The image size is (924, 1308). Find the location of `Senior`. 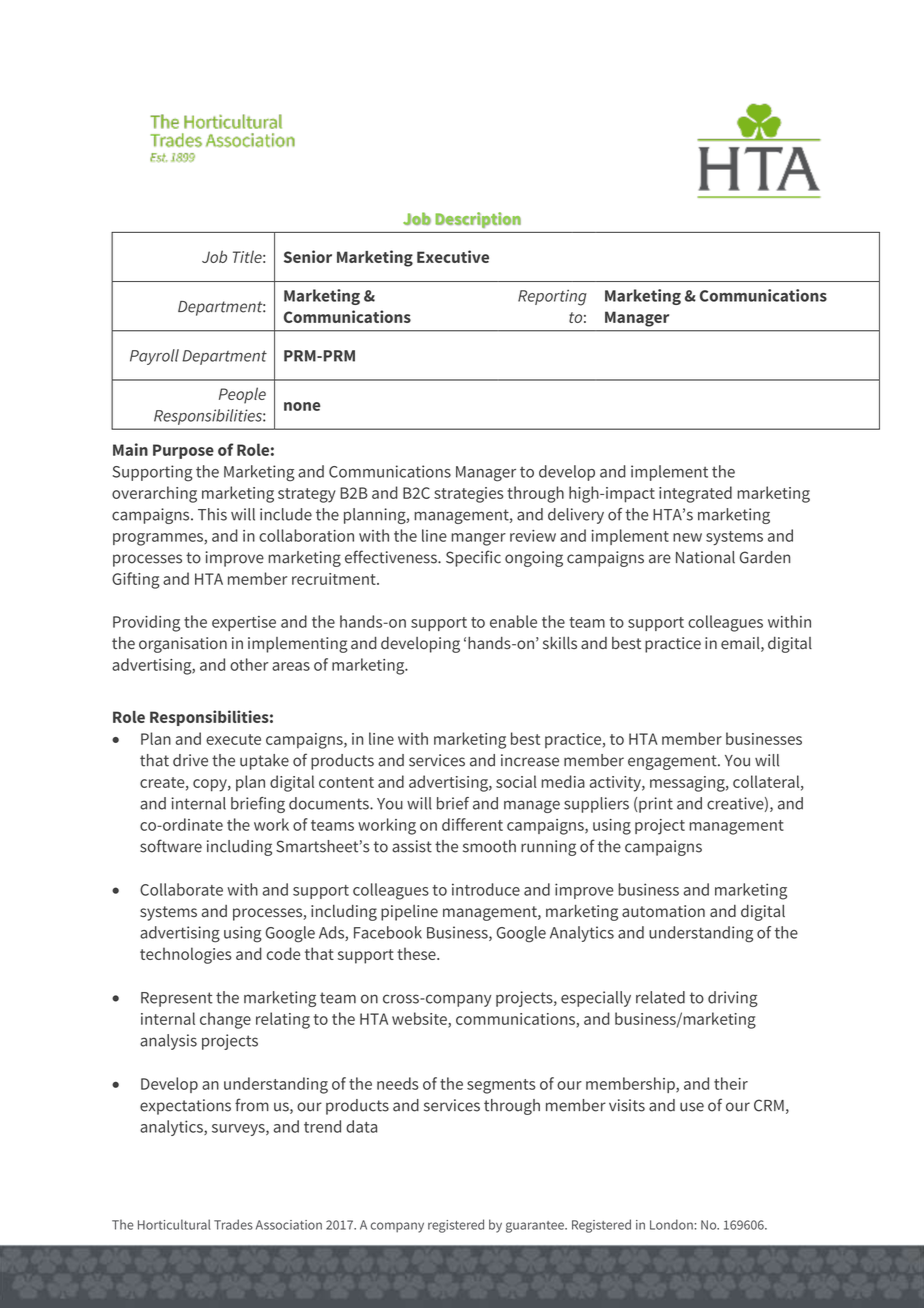

Senior is located at coordinates (308, 256).
